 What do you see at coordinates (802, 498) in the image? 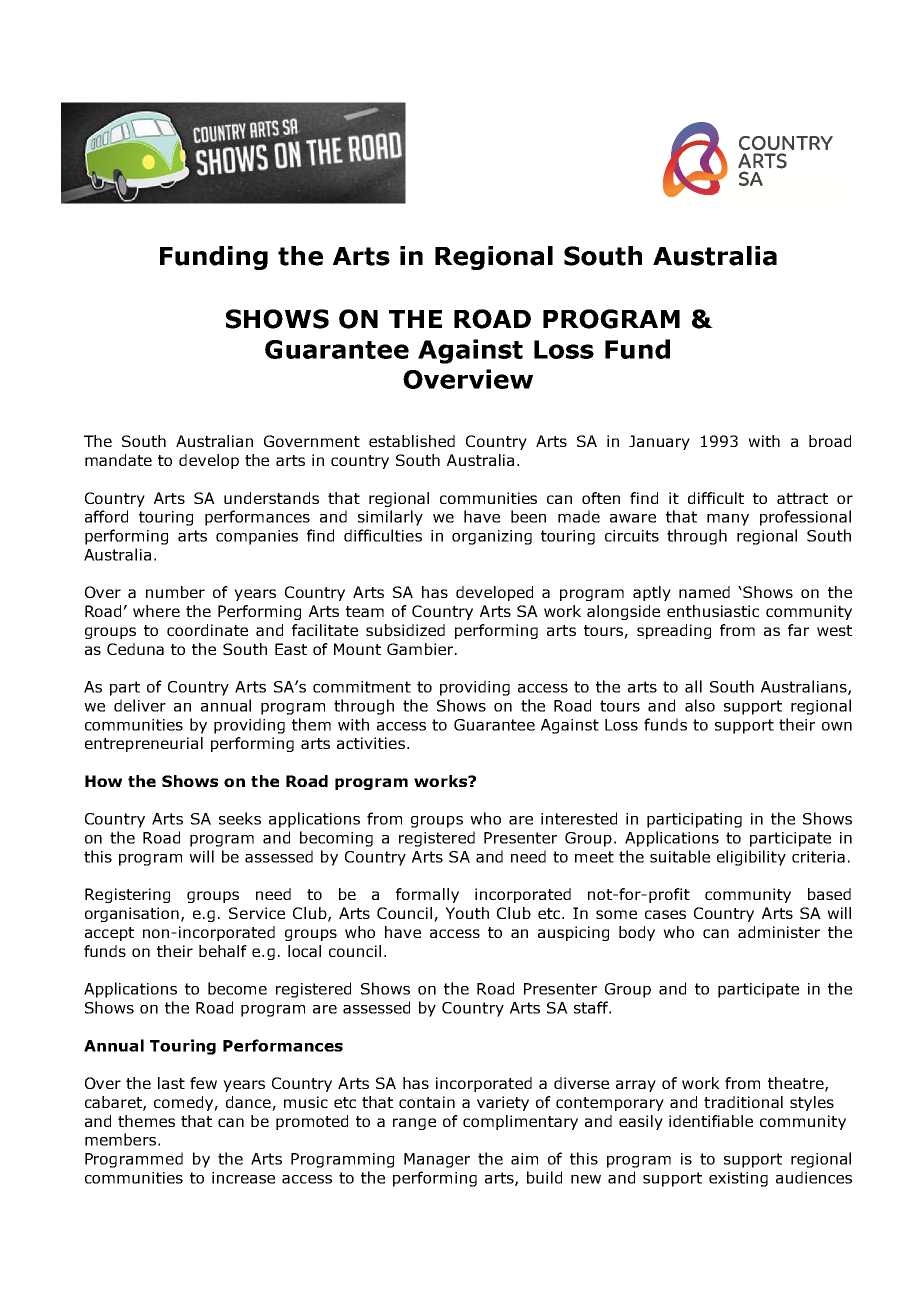
I see `attract` at bounding box center [802, 498].
